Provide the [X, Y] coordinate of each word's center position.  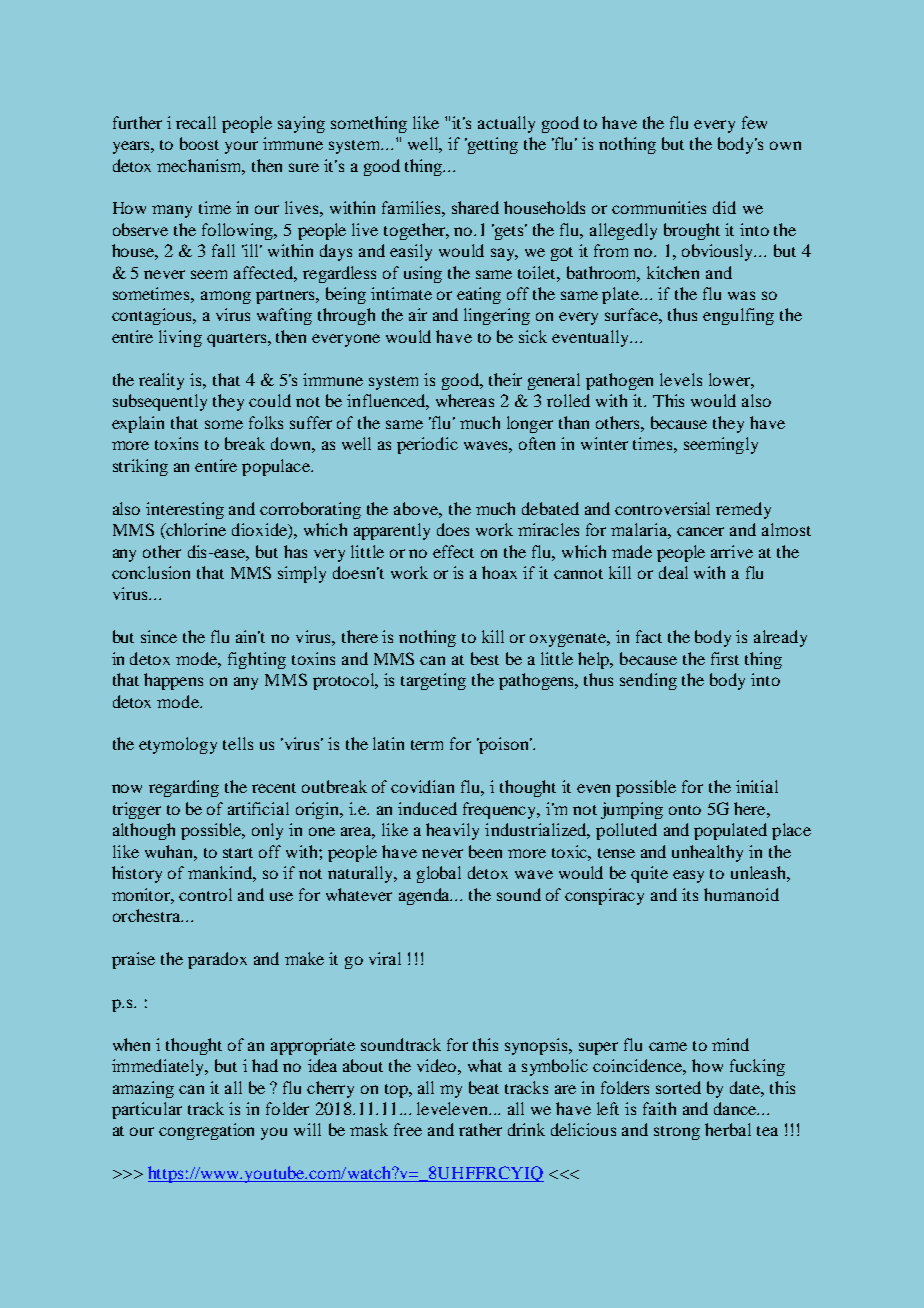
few [754, 122]
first [725, 658]
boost [199, 143]
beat [484, 1087]
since [159, 636]
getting [491, 145]
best [485, 658]
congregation [206, 1131]
